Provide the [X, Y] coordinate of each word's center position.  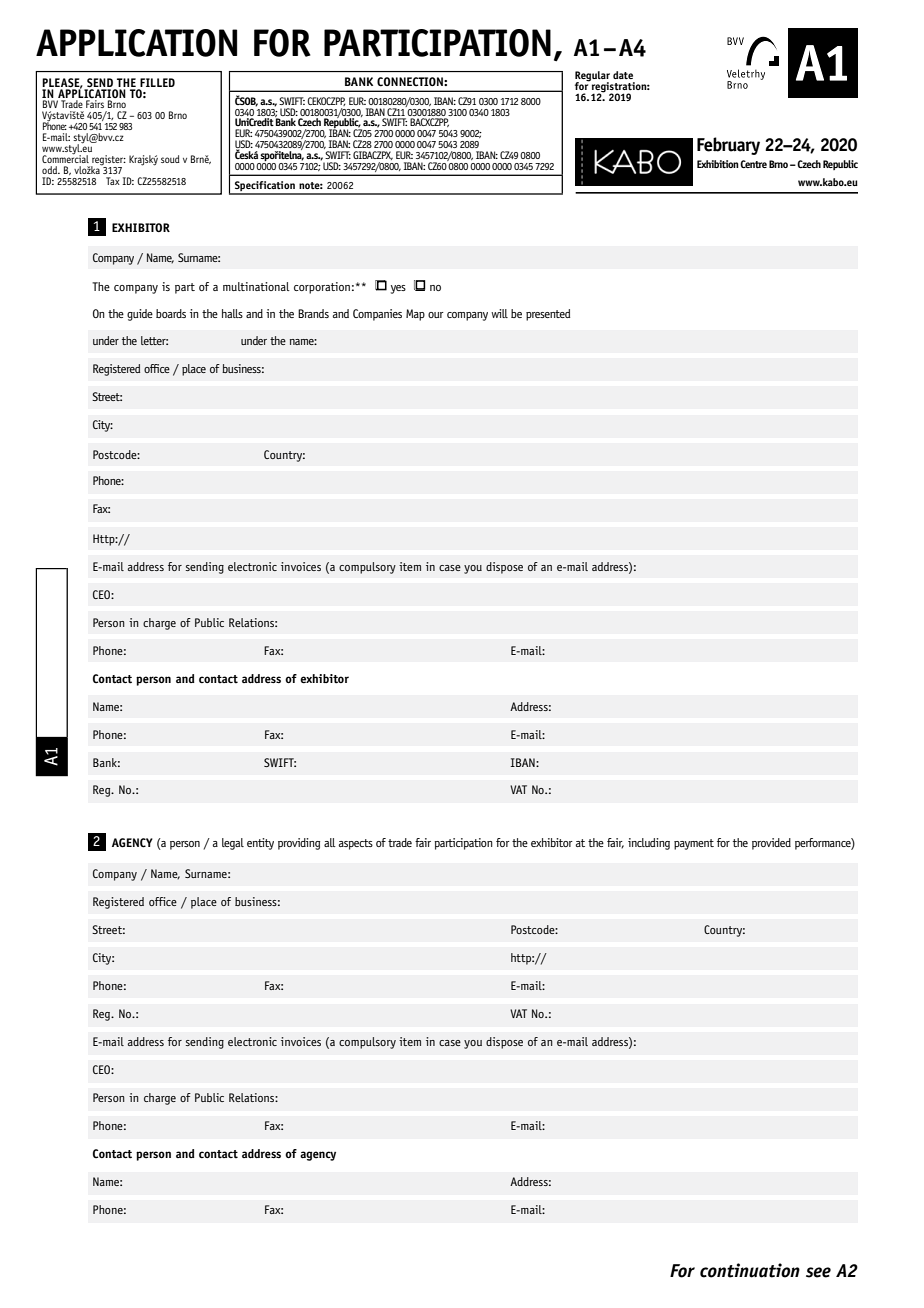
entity [260, 844]
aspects [356, 844]
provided [771, 844]
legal [233, 844]
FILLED [157, 82]
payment [694, 844]
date [623, 75]
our [436, 315]
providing [299, 844]
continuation [750, 1270]
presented [548, 315]
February [728, 146]
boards [171, 313]
